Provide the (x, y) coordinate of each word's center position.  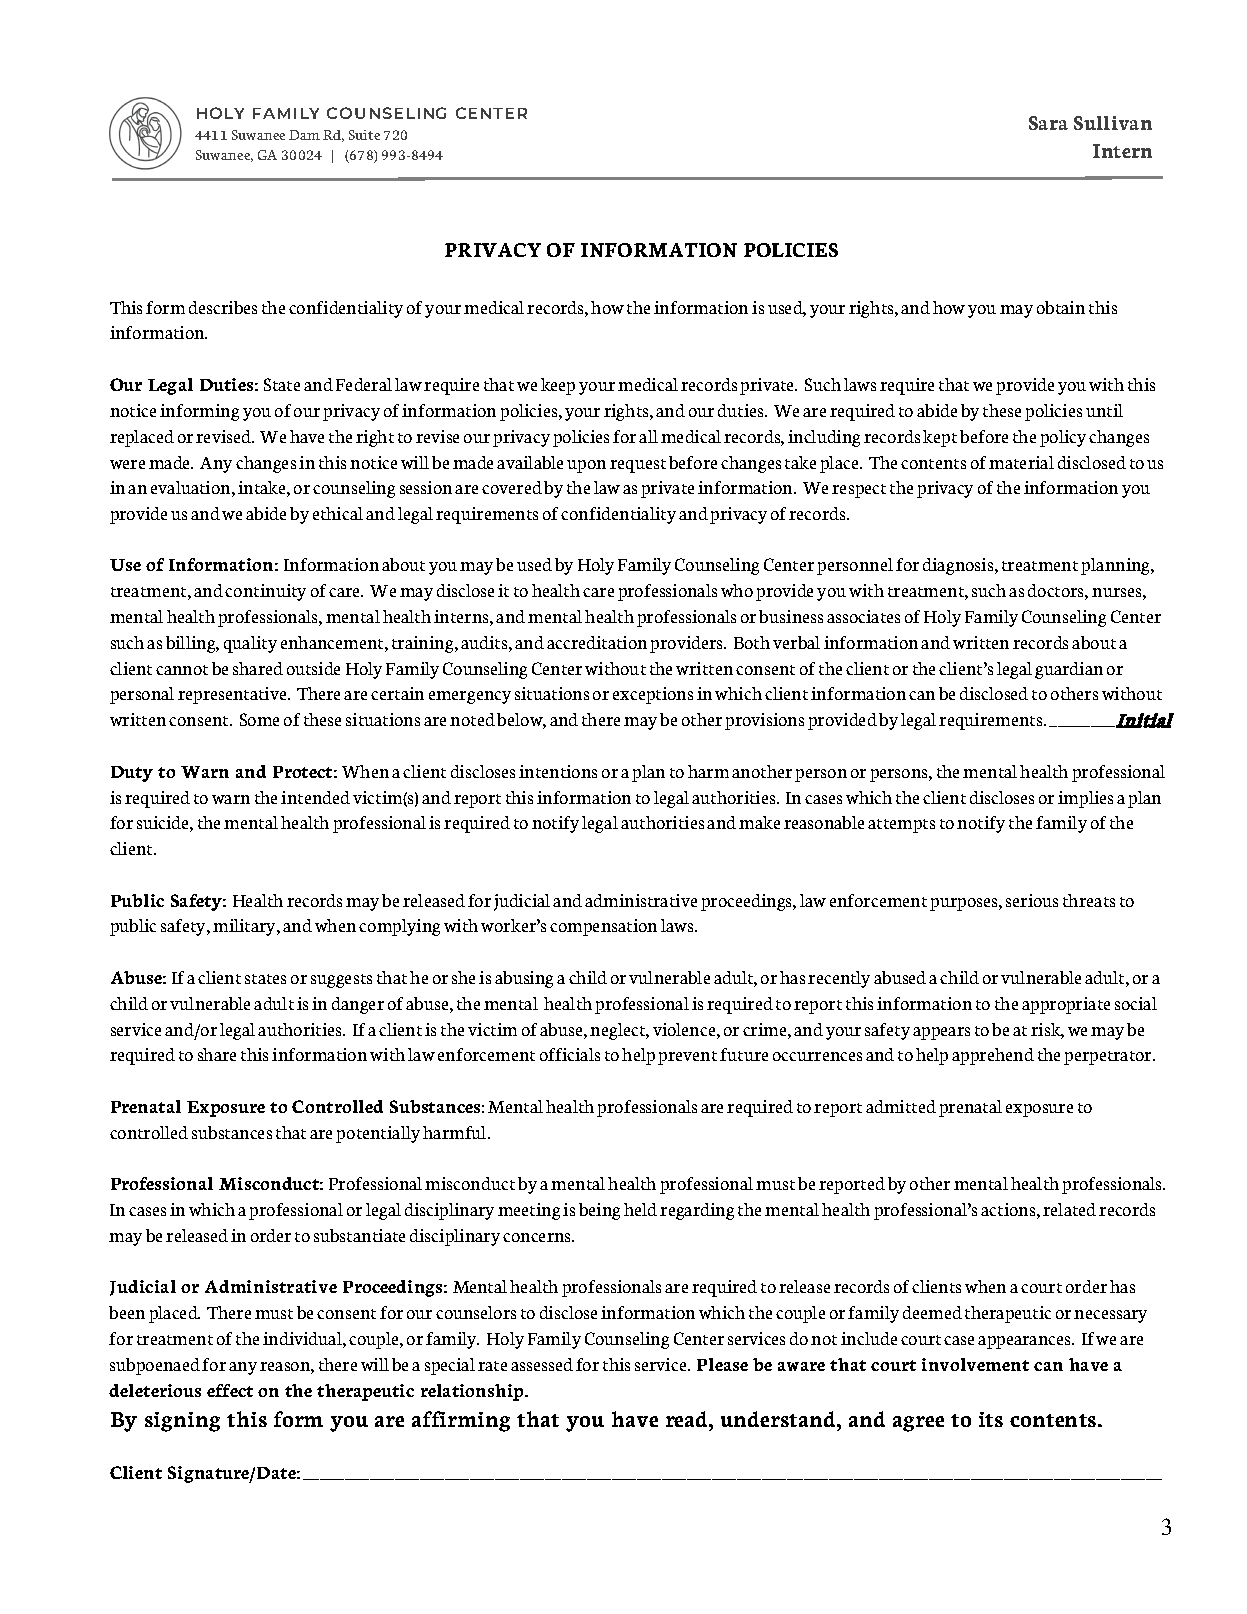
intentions (558, 771)
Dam (304, 135)
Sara (1048, 123)
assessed (542, 1364)
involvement (975, 1364)
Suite (364, 135)
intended (315, 797)
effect (230, 1390)
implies (1085, 799)
